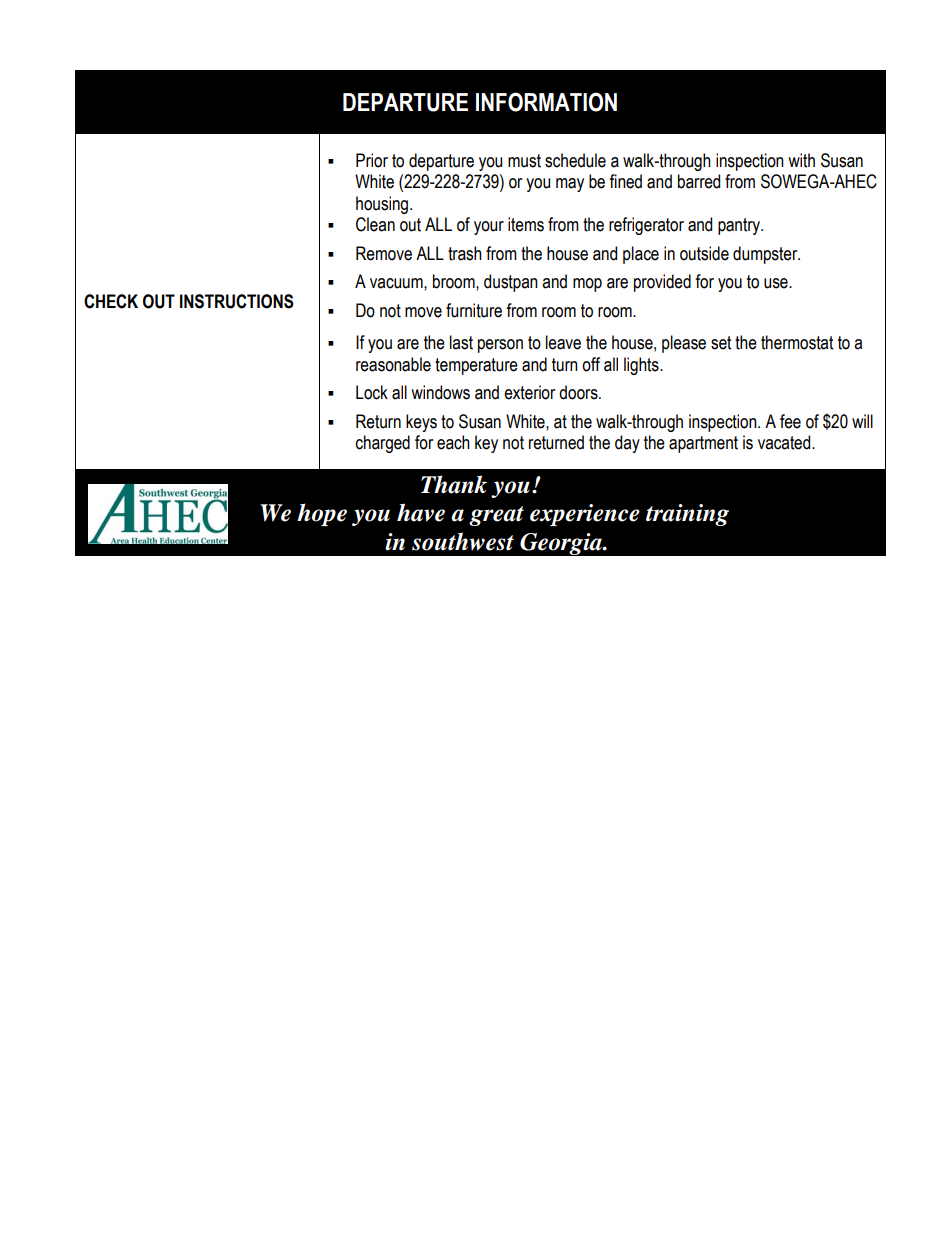 This image has height=1233, width=952. Describe the element at coordinates (529, 392) in the image. I see `exterior` at that location.
